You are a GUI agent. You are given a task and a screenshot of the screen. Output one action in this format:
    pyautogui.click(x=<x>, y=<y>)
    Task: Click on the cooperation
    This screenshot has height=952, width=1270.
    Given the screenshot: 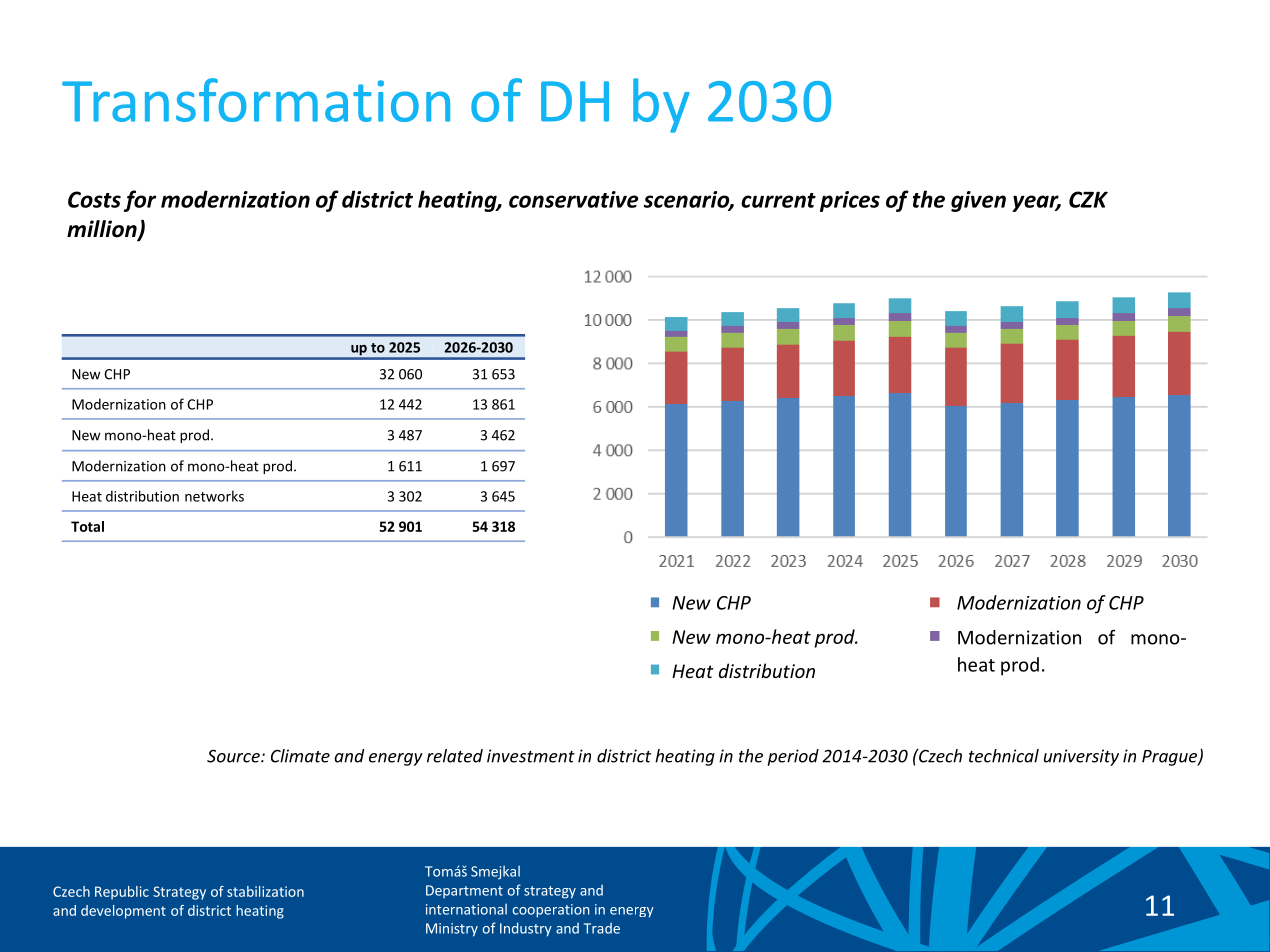 What is the action you would take?
    pyautogui.click(x=550, y=911)
